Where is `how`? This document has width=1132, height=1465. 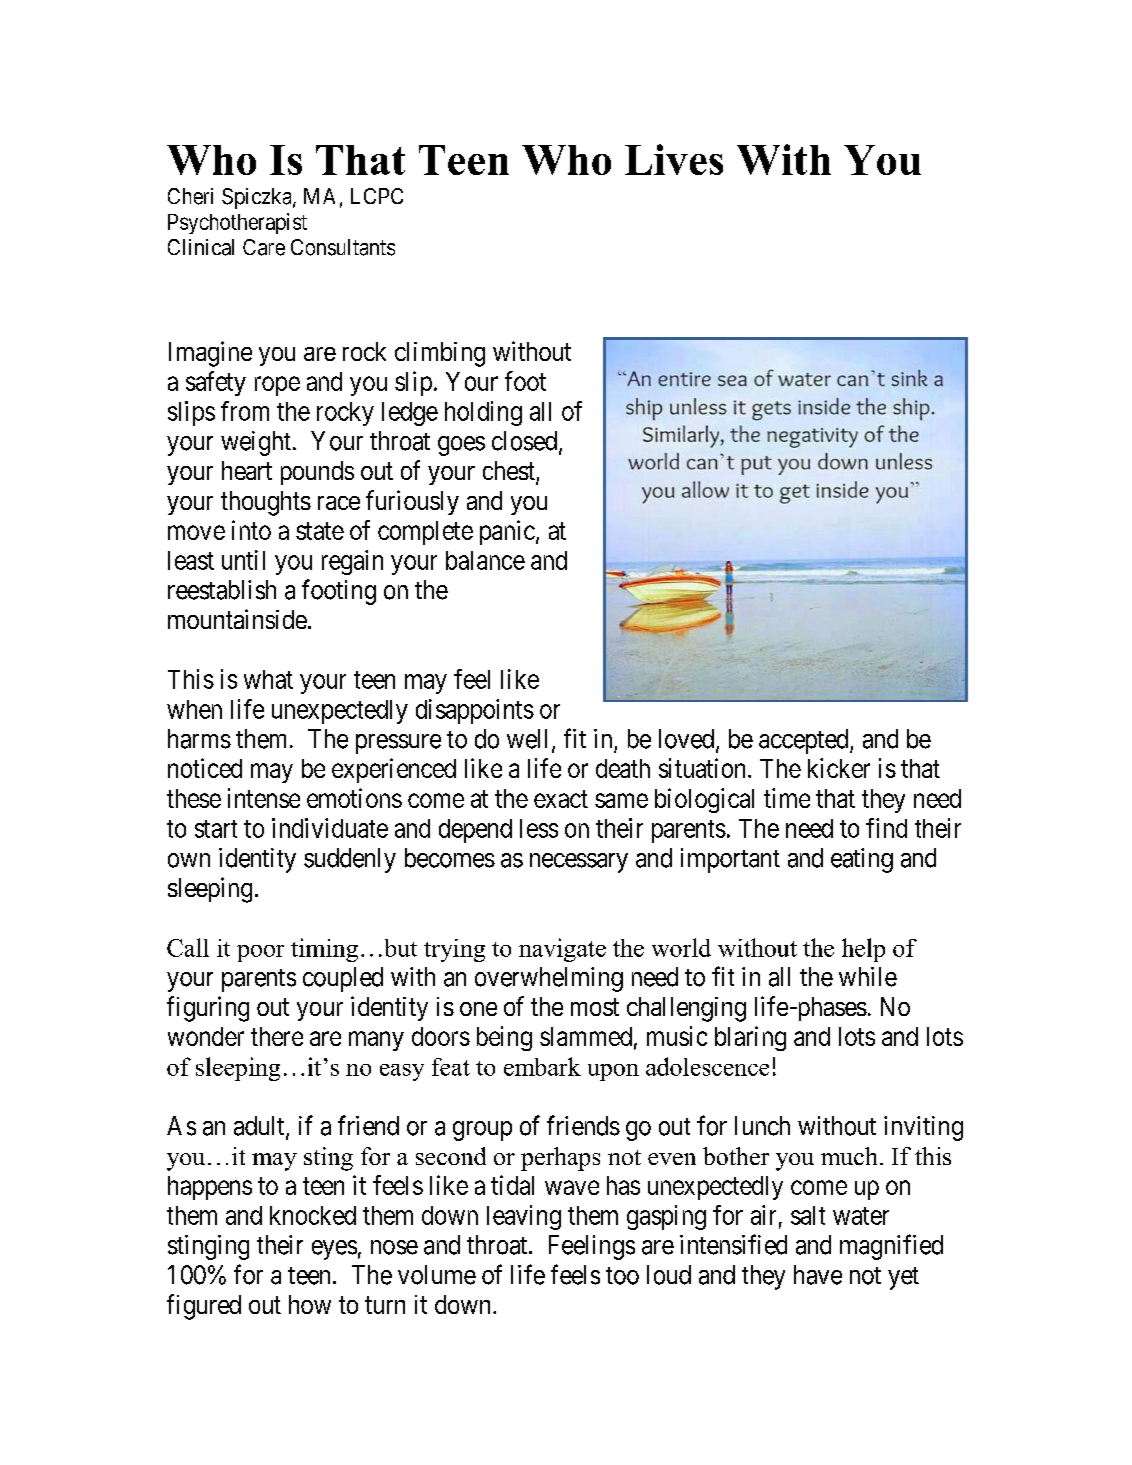 how is located at coordinates (310, 1304).
